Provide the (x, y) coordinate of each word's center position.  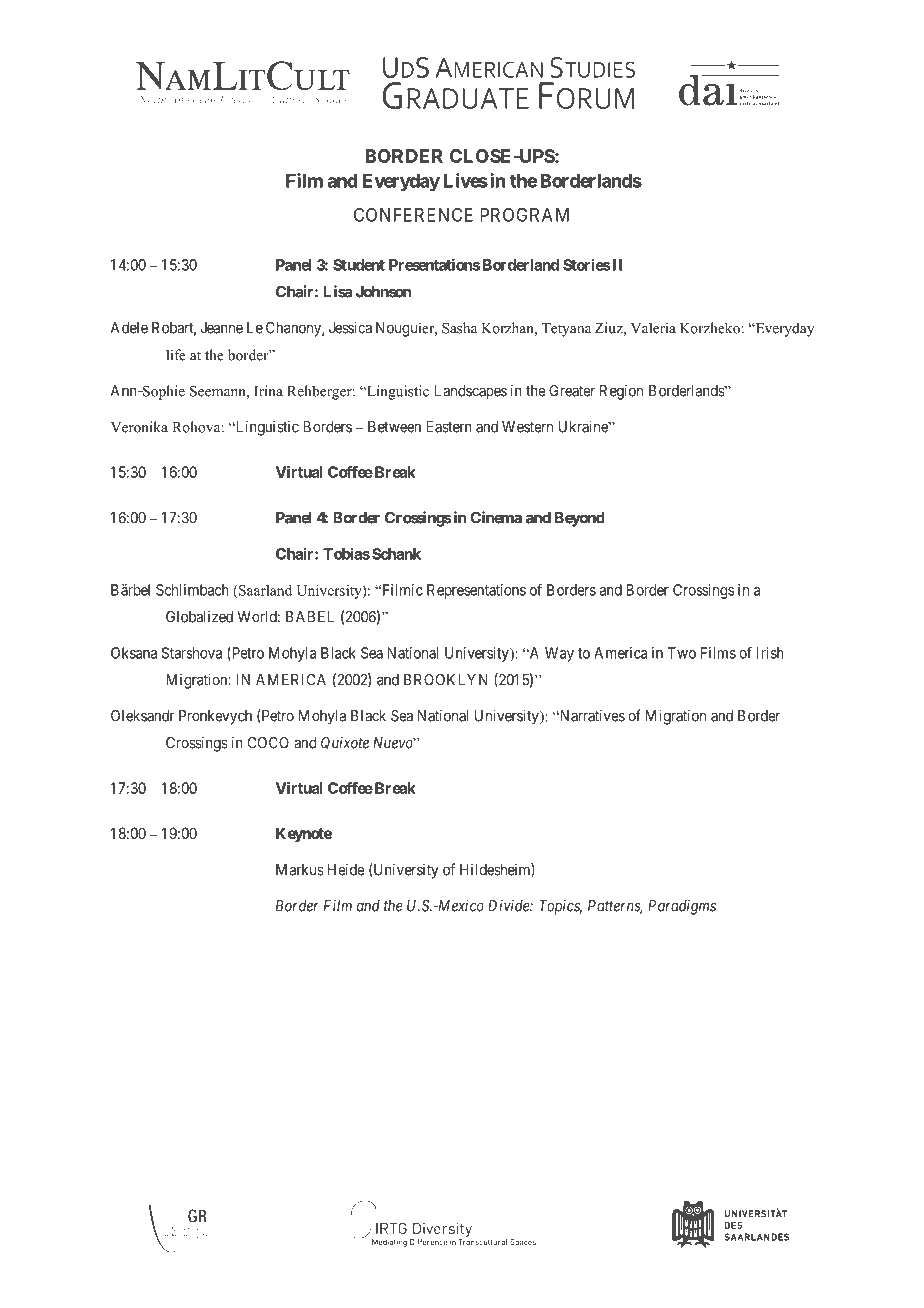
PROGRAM (524, 215)
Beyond (580, 519)
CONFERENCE (413, 214)
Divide (509, 905)
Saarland (264, 590)
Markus (300, 870)
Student (359, 265)
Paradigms (682, 907)
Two (682, 653)
